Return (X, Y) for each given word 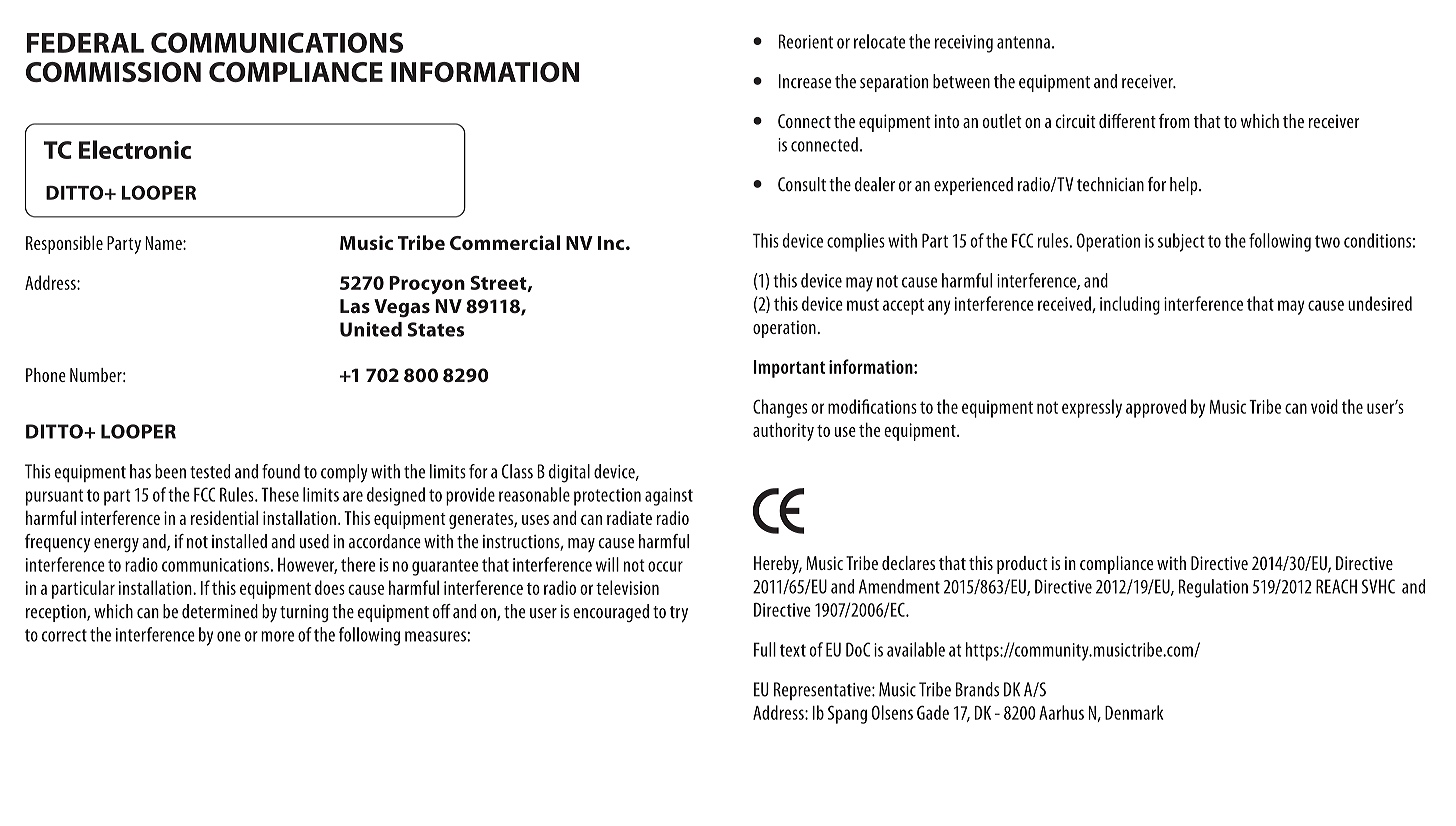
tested (210, 471)
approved (1156, 408)
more (277, 636)
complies (856, 242)
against (669, 497)
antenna (1023, 42)
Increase (805, 81)
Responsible (64, 244)
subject (1181, 242)
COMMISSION (113, 72)
